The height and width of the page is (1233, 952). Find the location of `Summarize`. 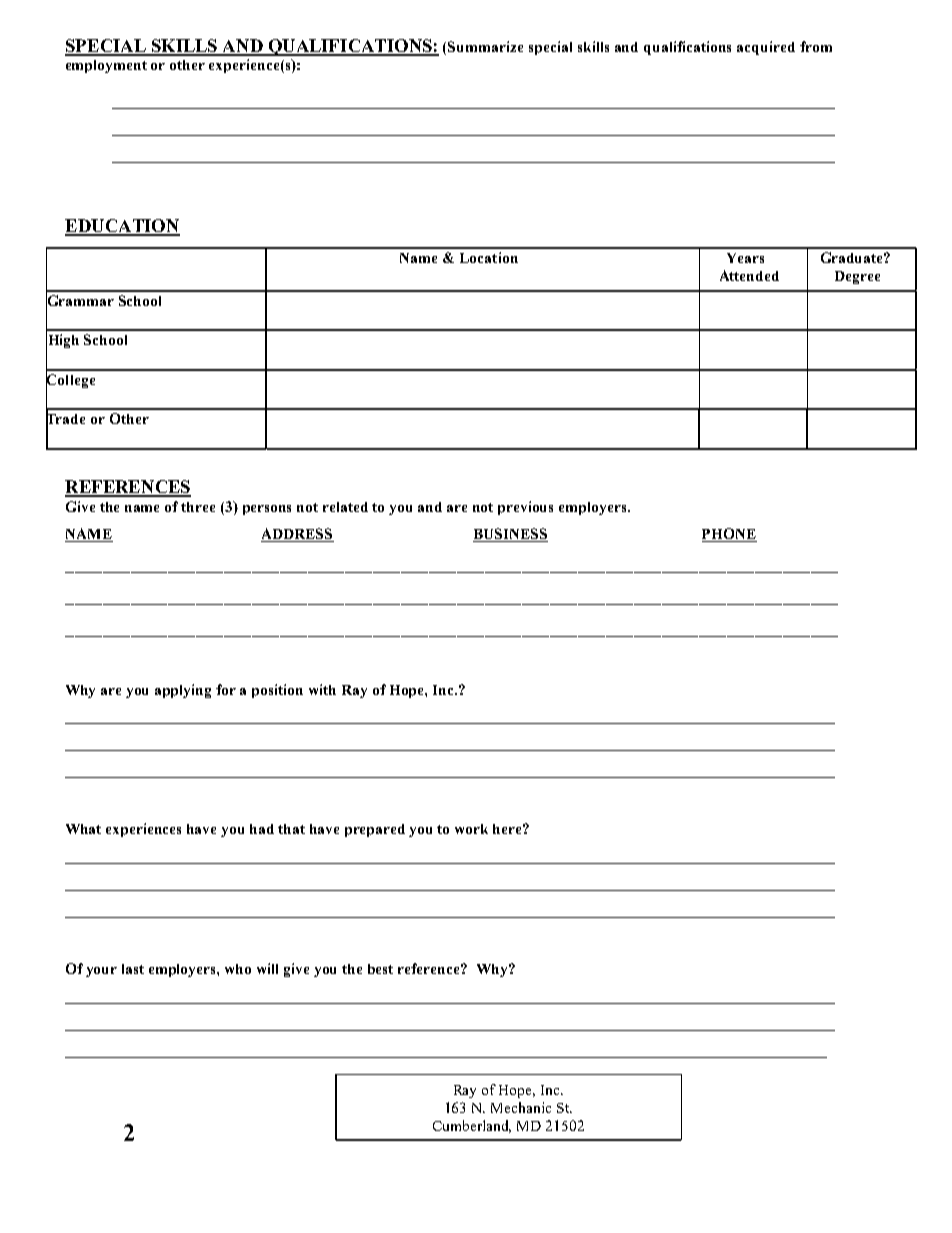

Summarize is located at coordinates (485, 46).
